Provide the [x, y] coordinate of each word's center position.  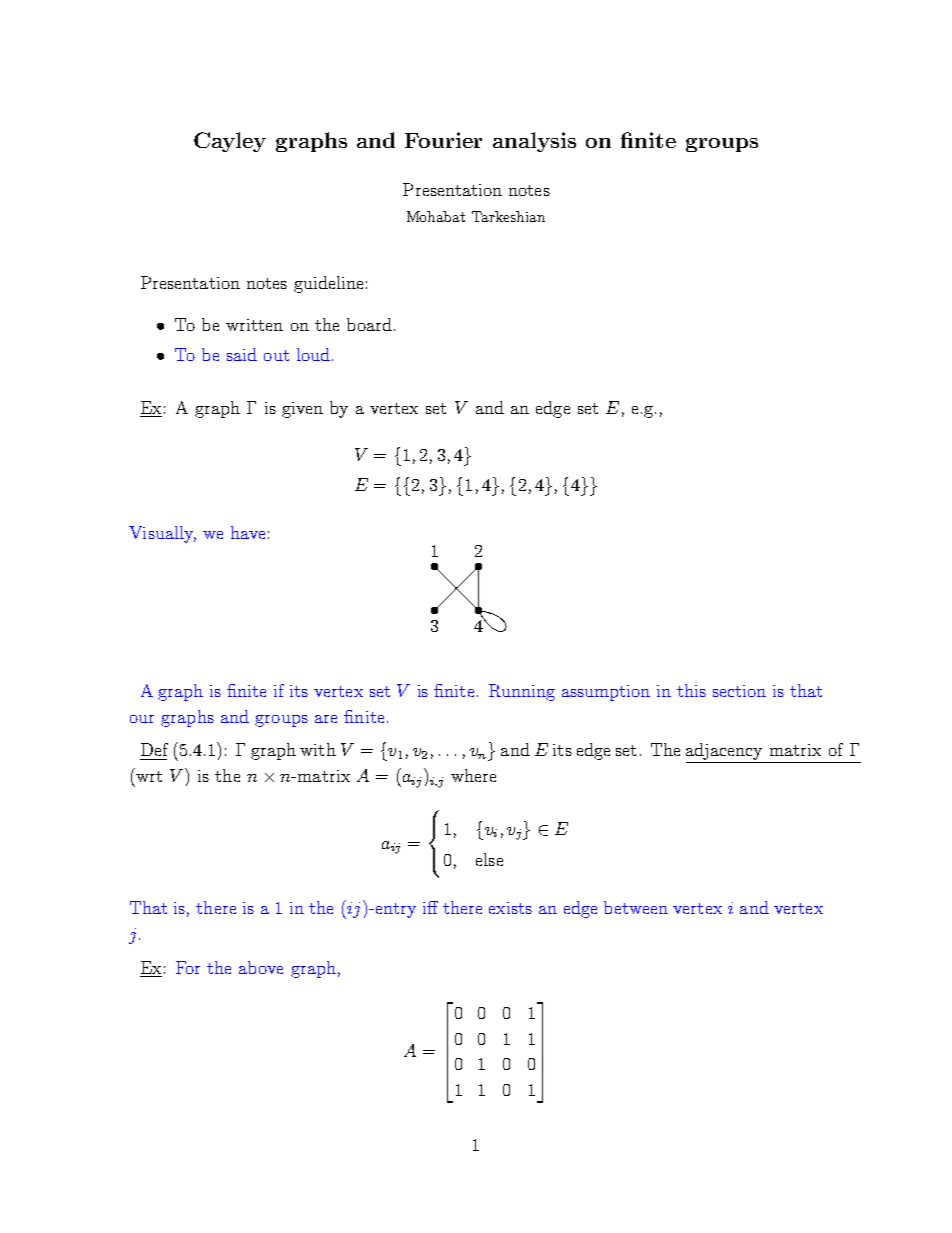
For [188, 967]
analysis [534, 142]
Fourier [443, 140]
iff [430, 907]
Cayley [230, 142]
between [636, 907]
